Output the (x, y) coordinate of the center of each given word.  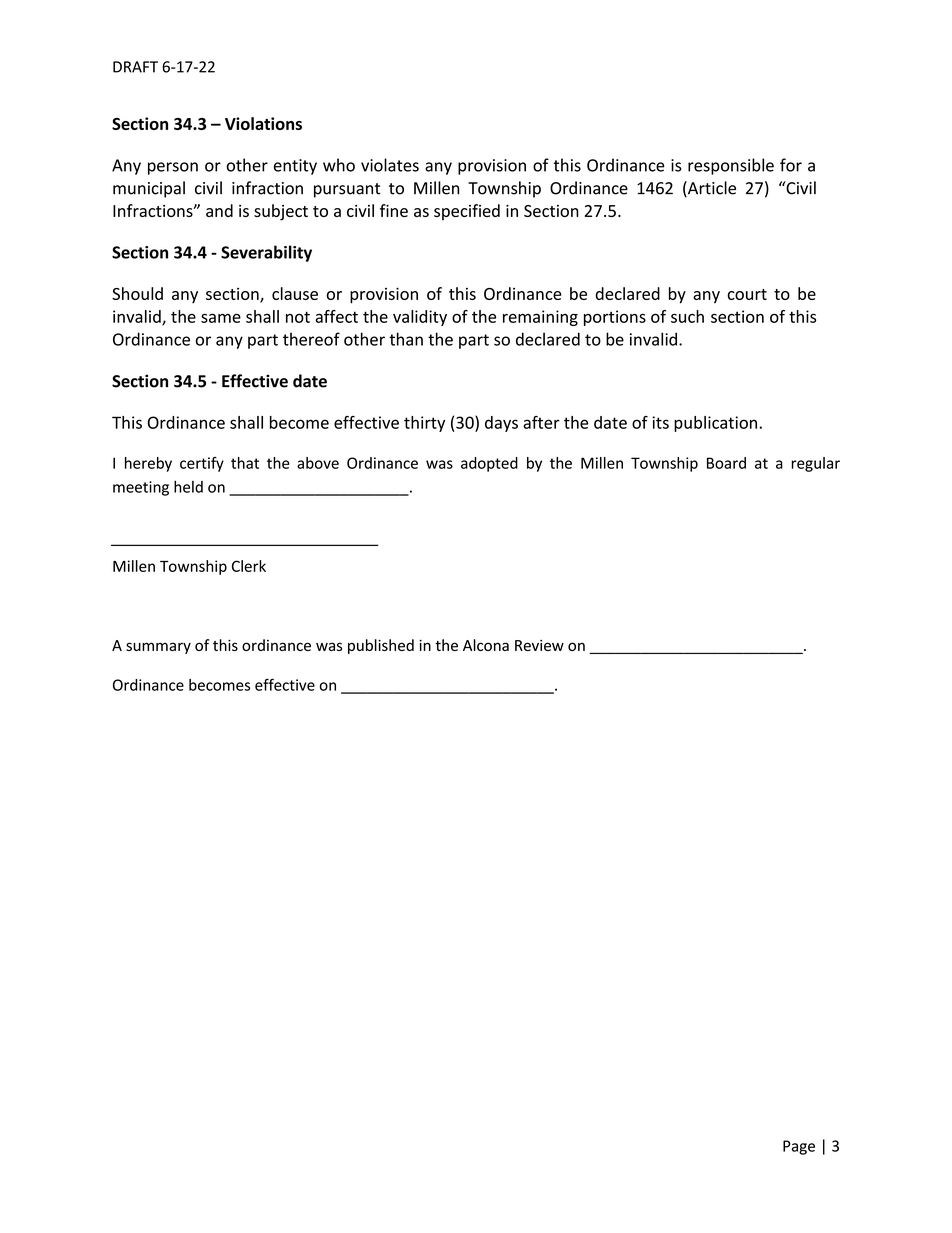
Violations (263, 123)
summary (158, 648)
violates (390, 165)
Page (799, 1147)
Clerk (249, 566)
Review (539, 645)
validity (420, 318)
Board (726, 463)
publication (715, 424)
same (221, 318)
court (747, 294)
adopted (489, 464)
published (381, 646)
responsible (731, 166)
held (188, 487)
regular (815, 464)
